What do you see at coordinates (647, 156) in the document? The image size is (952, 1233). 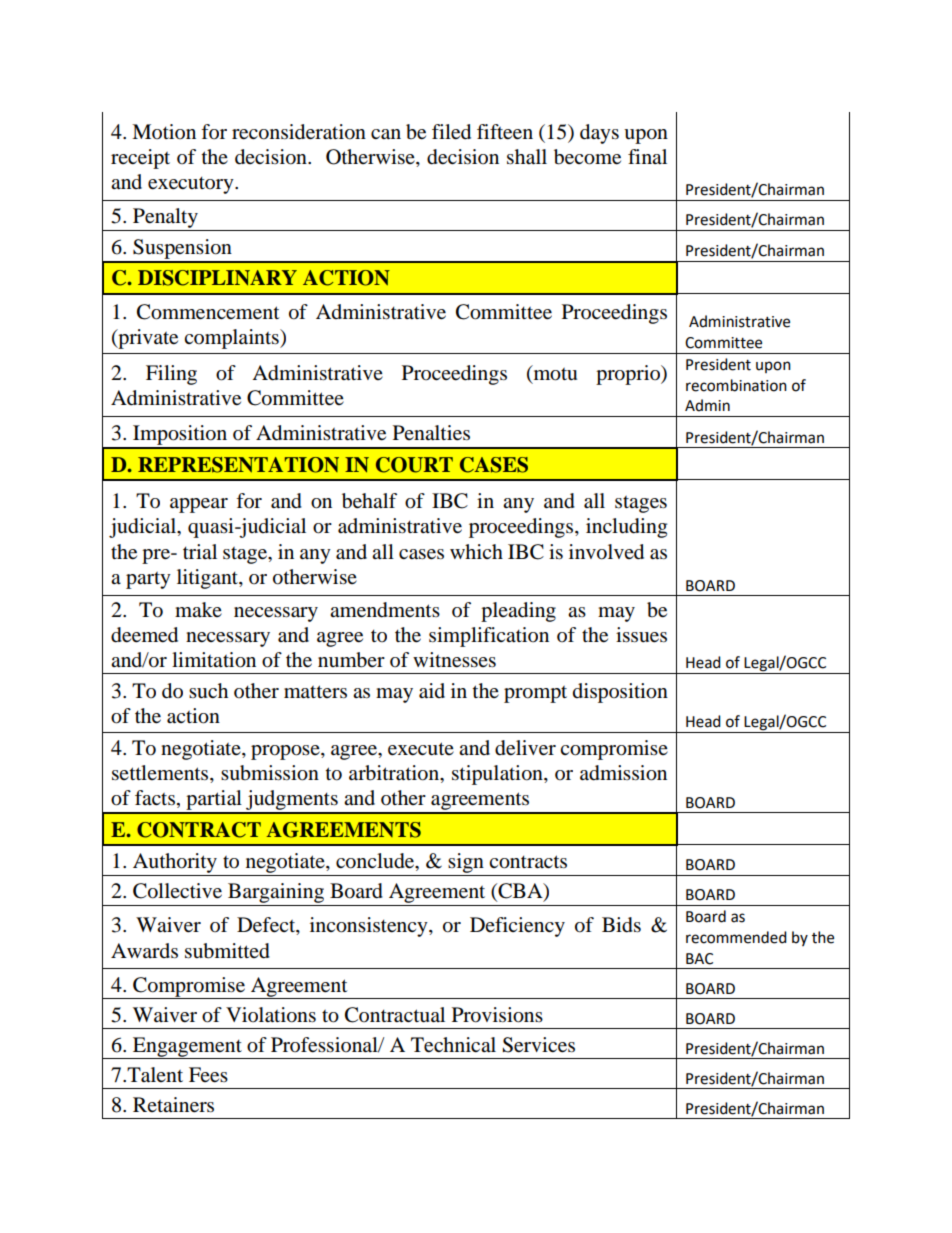 I see `final` at bounding box center [647, 156].
